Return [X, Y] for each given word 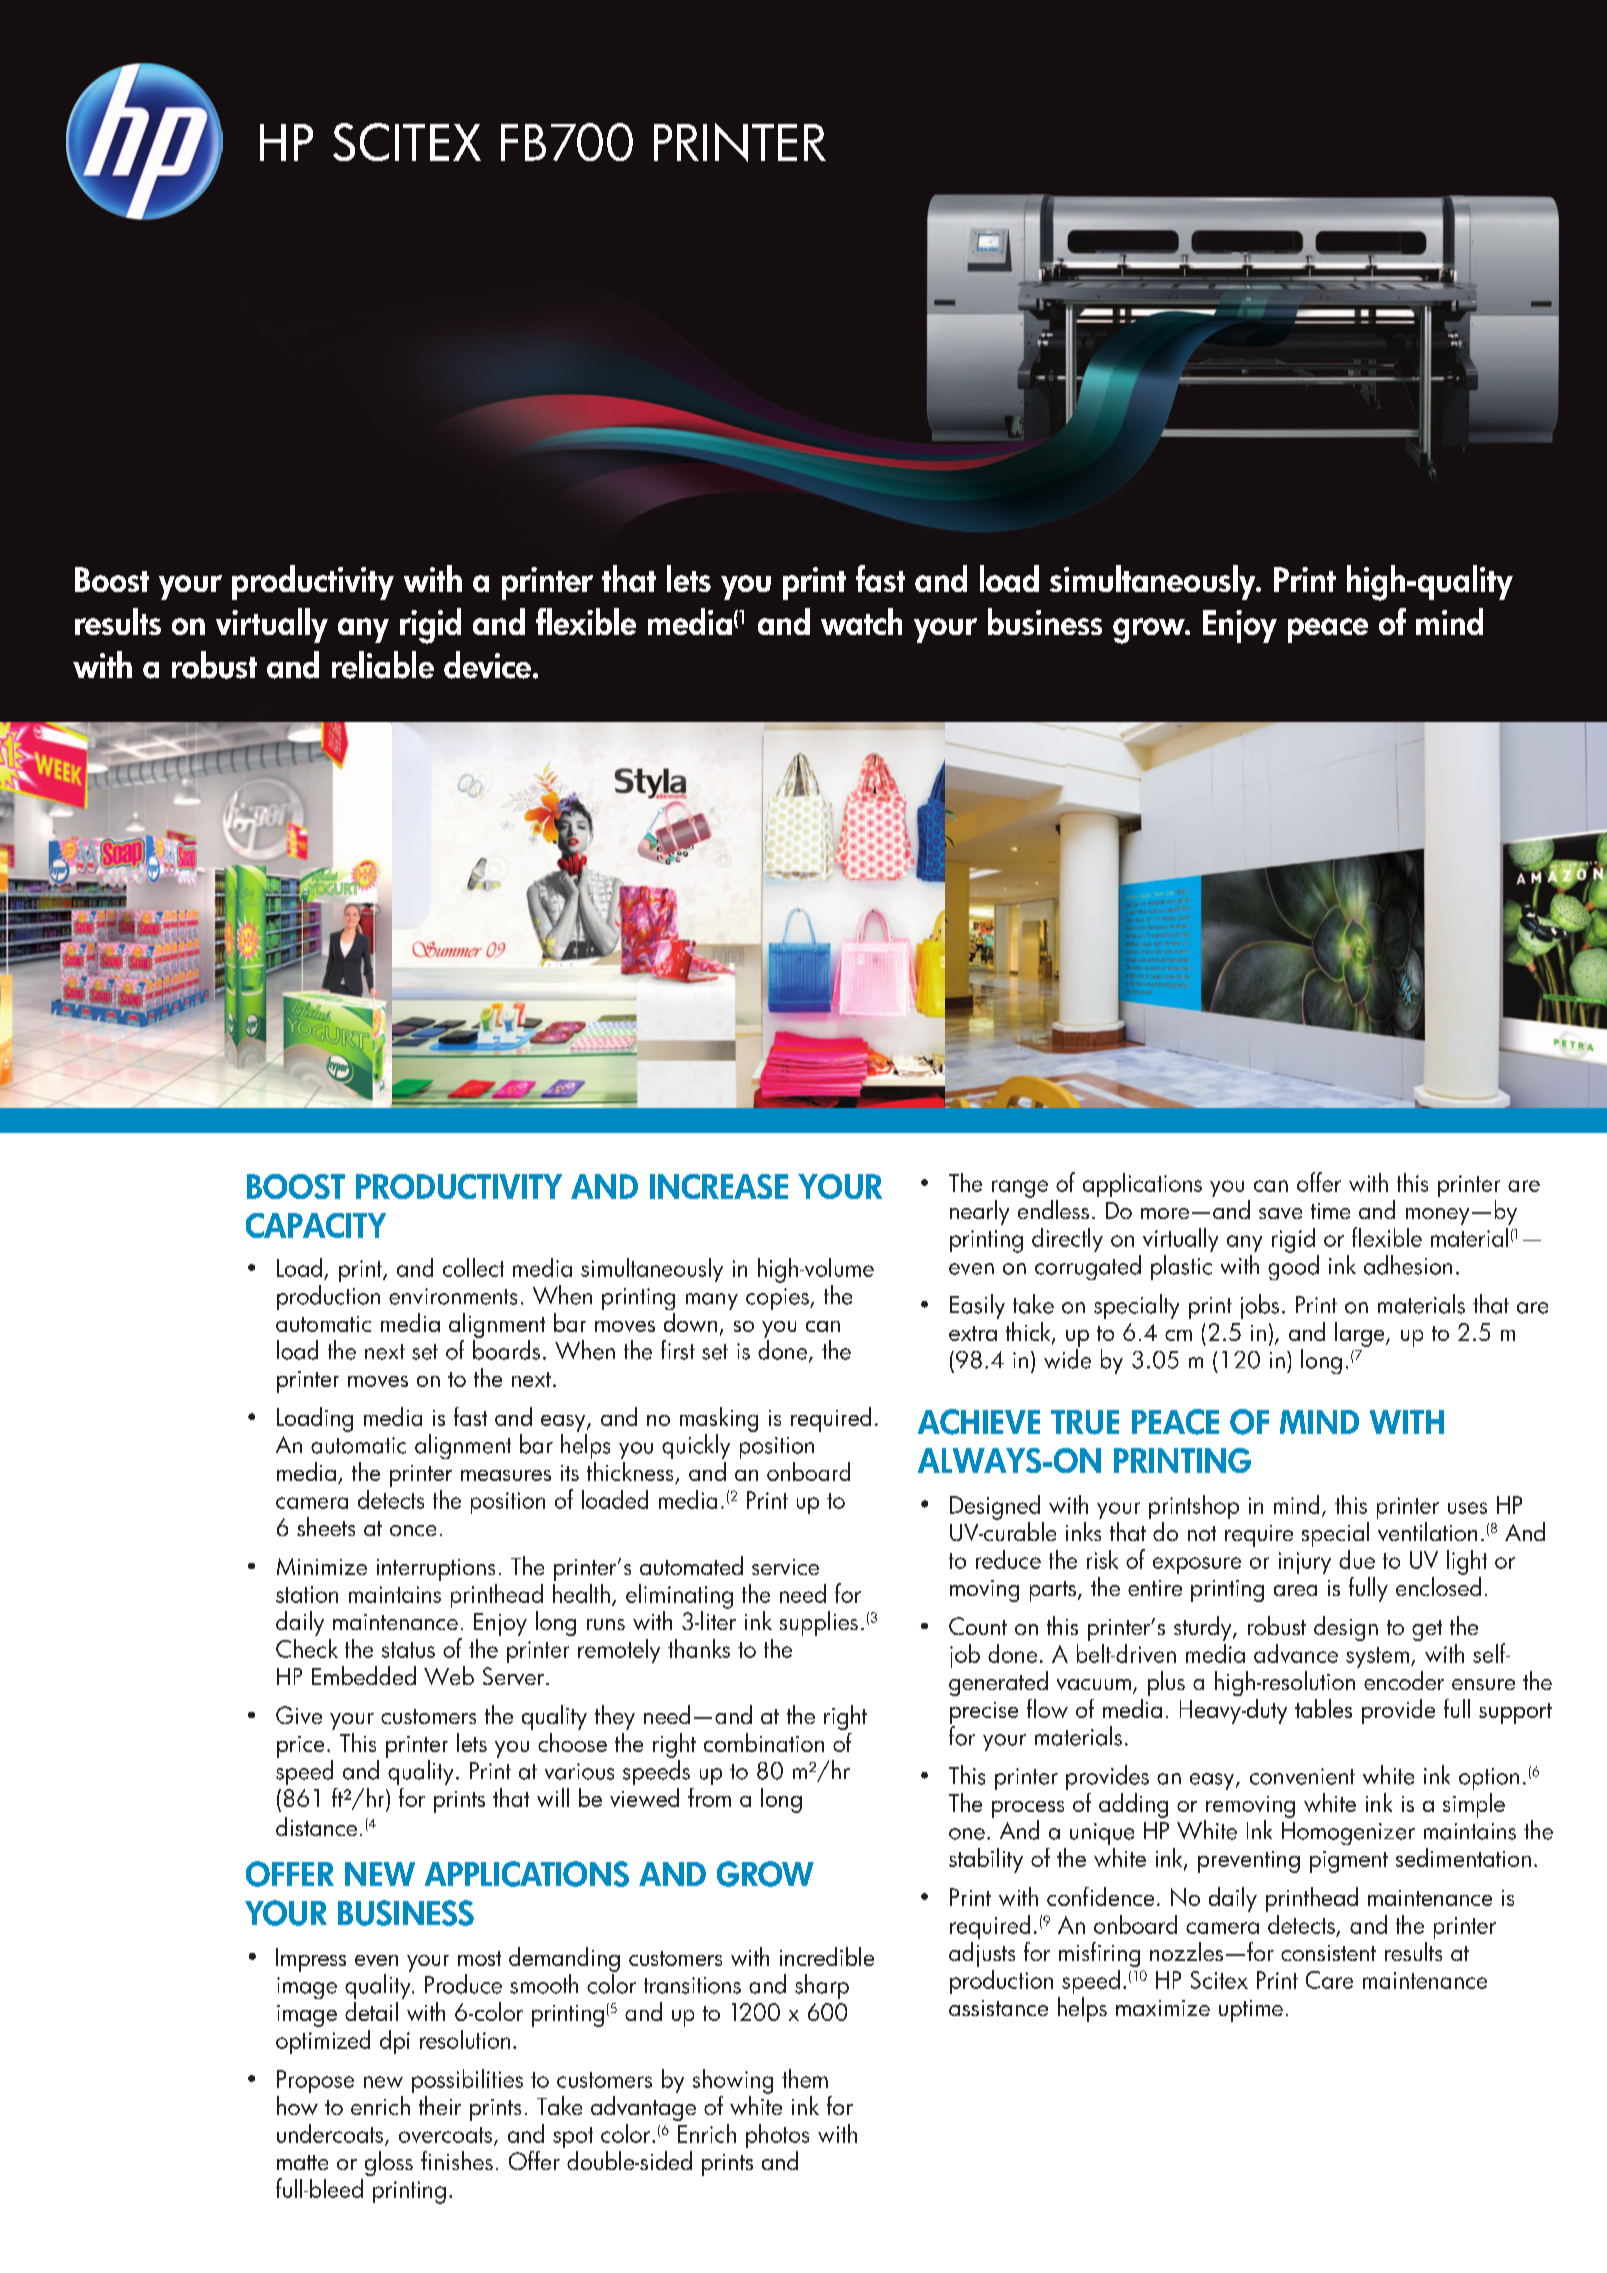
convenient [1302, 1776]
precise [984, 1713]
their [440, 2105]
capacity [316, 1225]
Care [1329, 1980]
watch [861, 621]
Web [449, 1675]
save [1280, 1213]
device [487, 665]
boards [506, 1350]
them [805, 2078]
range [1020, 1189]
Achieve [979, 1422]
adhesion [1408, 1265]
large [1361, 1334]
